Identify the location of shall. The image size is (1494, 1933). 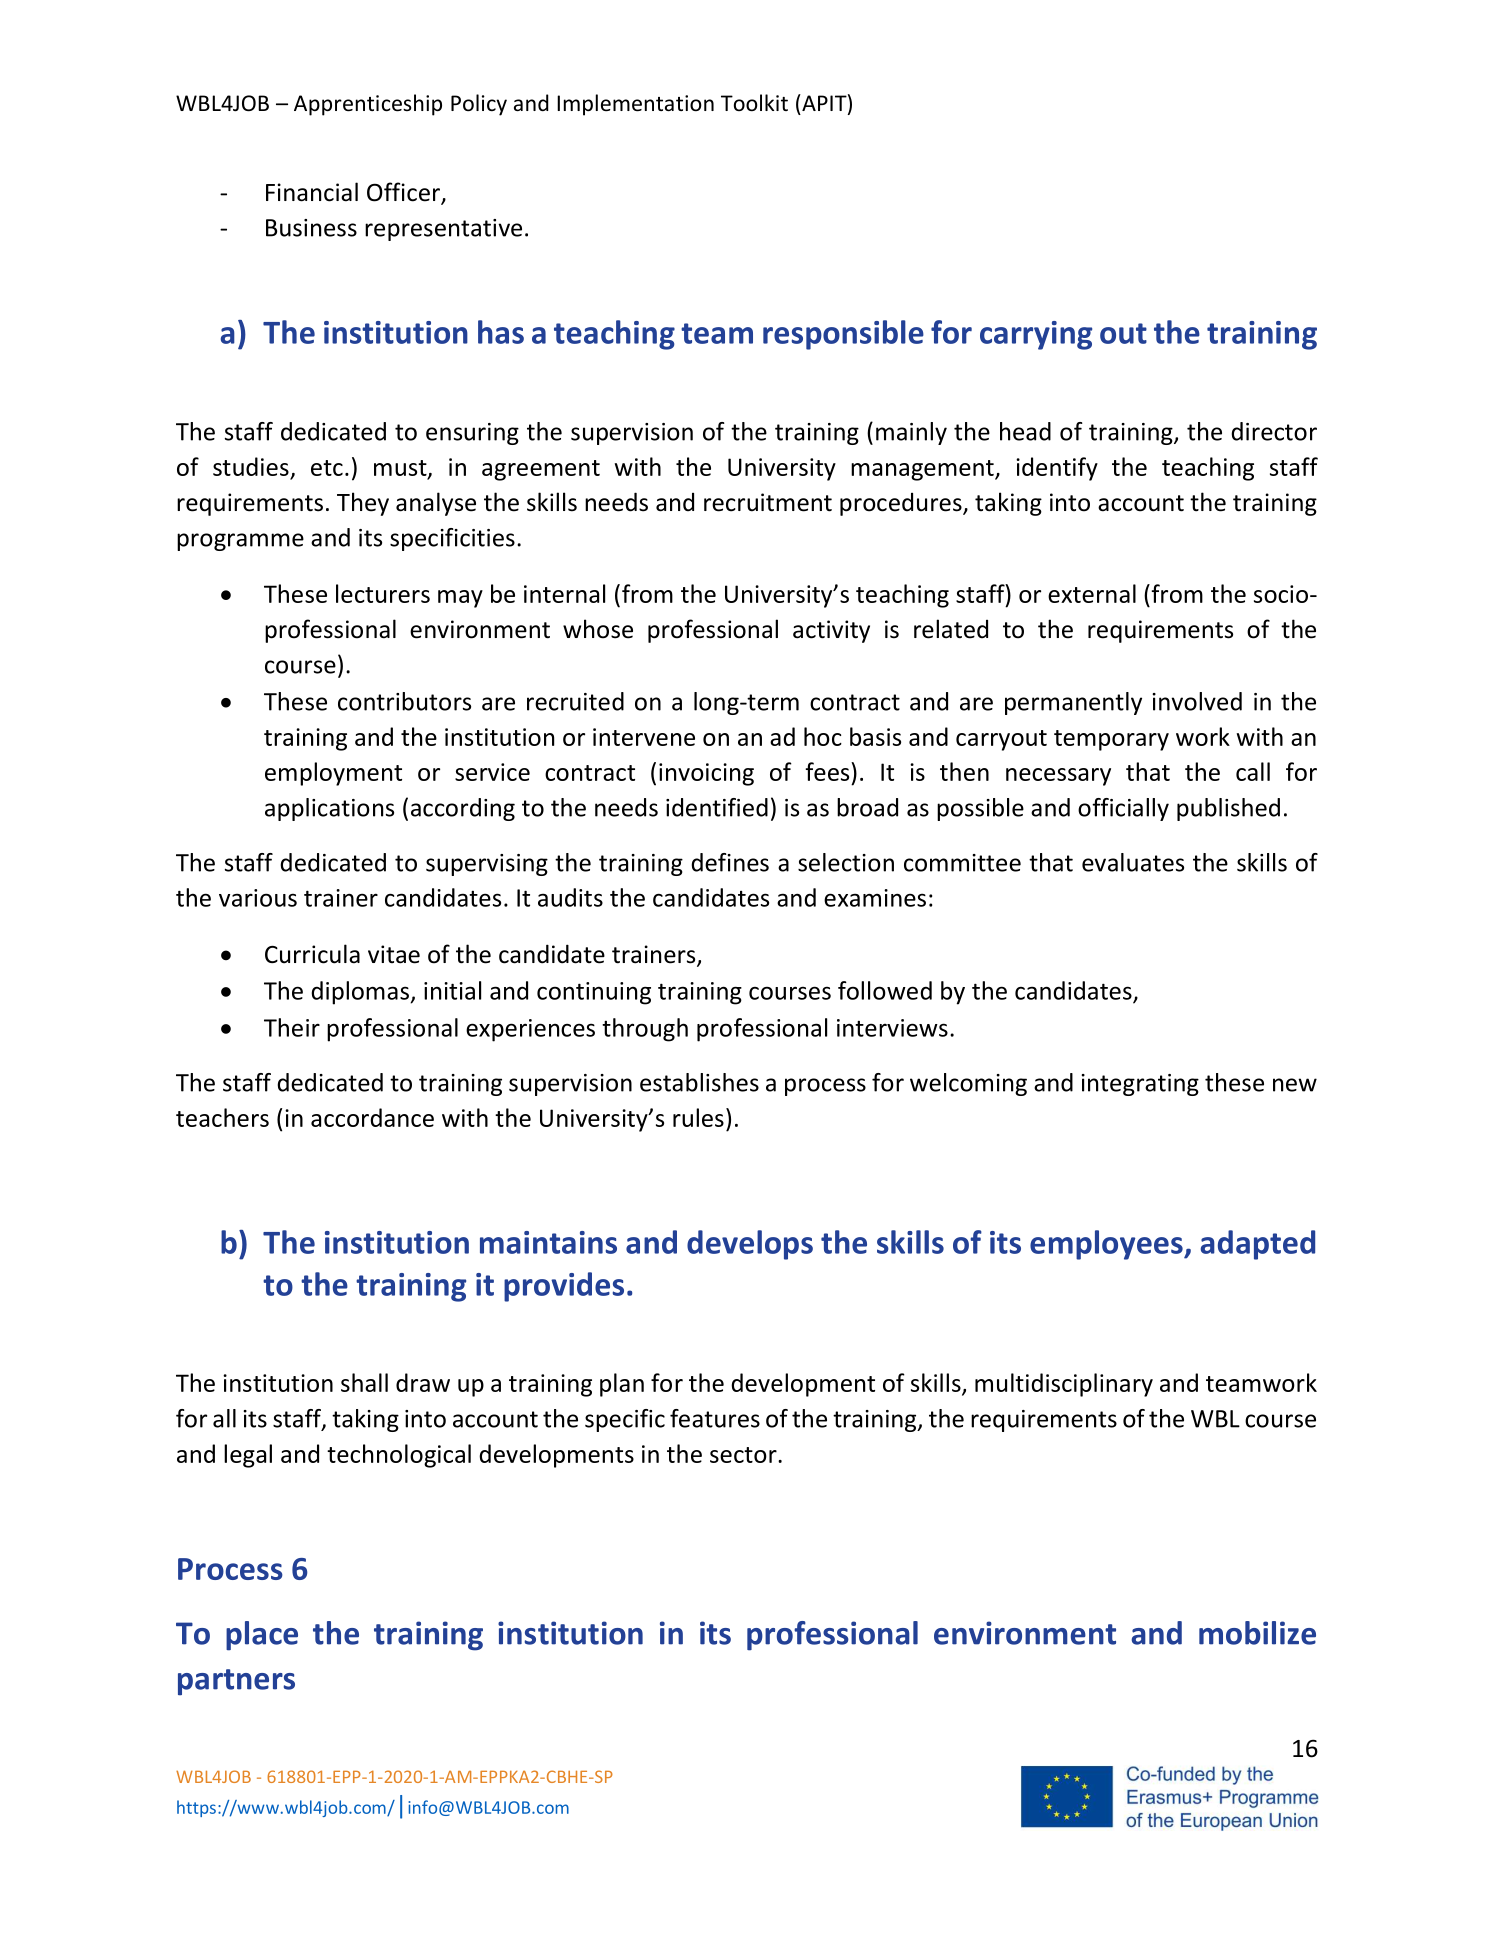
(364, 1382).
